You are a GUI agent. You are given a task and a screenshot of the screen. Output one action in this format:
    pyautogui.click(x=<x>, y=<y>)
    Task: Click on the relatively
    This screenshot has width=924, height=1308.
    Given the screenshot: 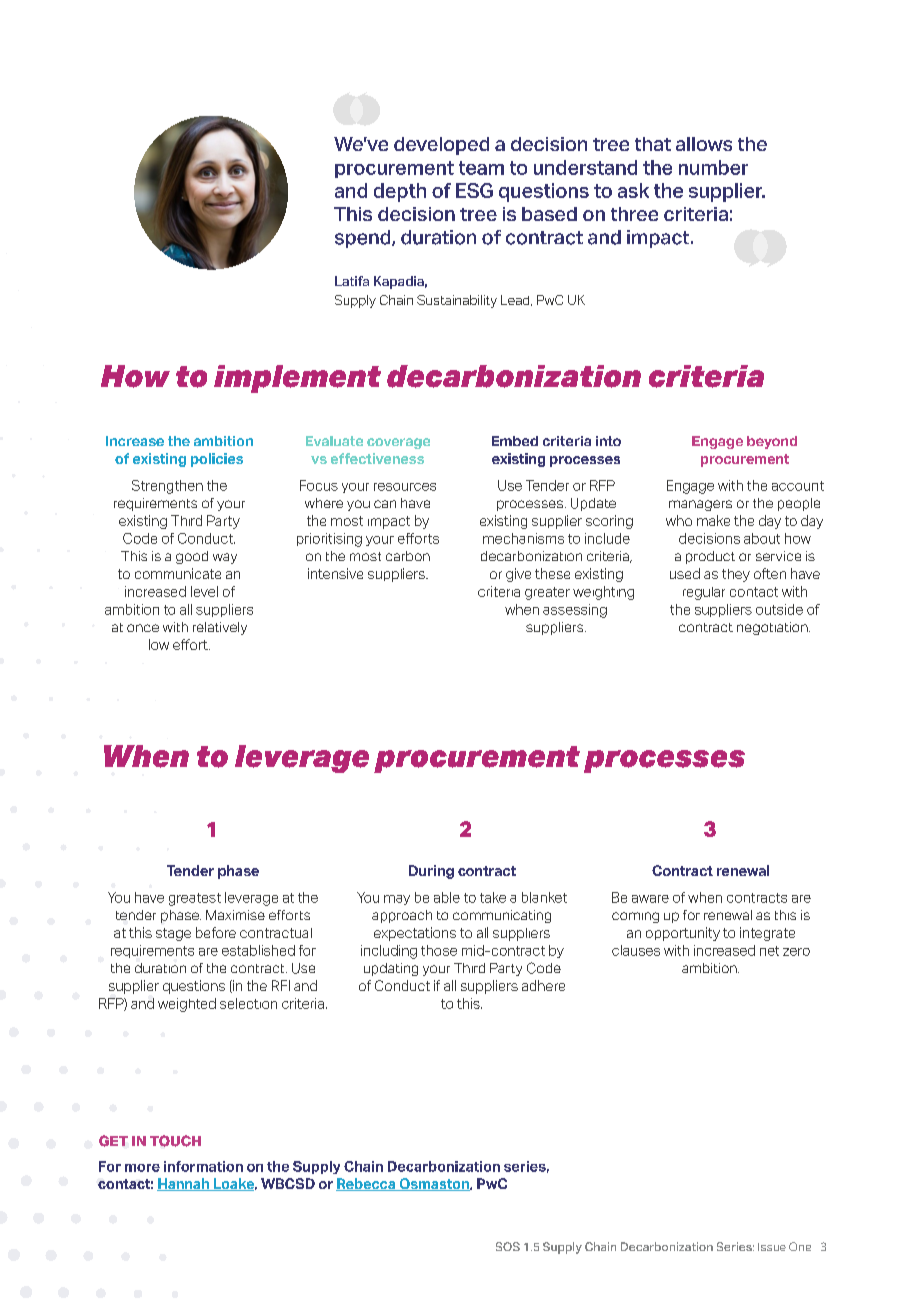 What is the action you would take?
    pyautogui.click(x=220, y=628)
